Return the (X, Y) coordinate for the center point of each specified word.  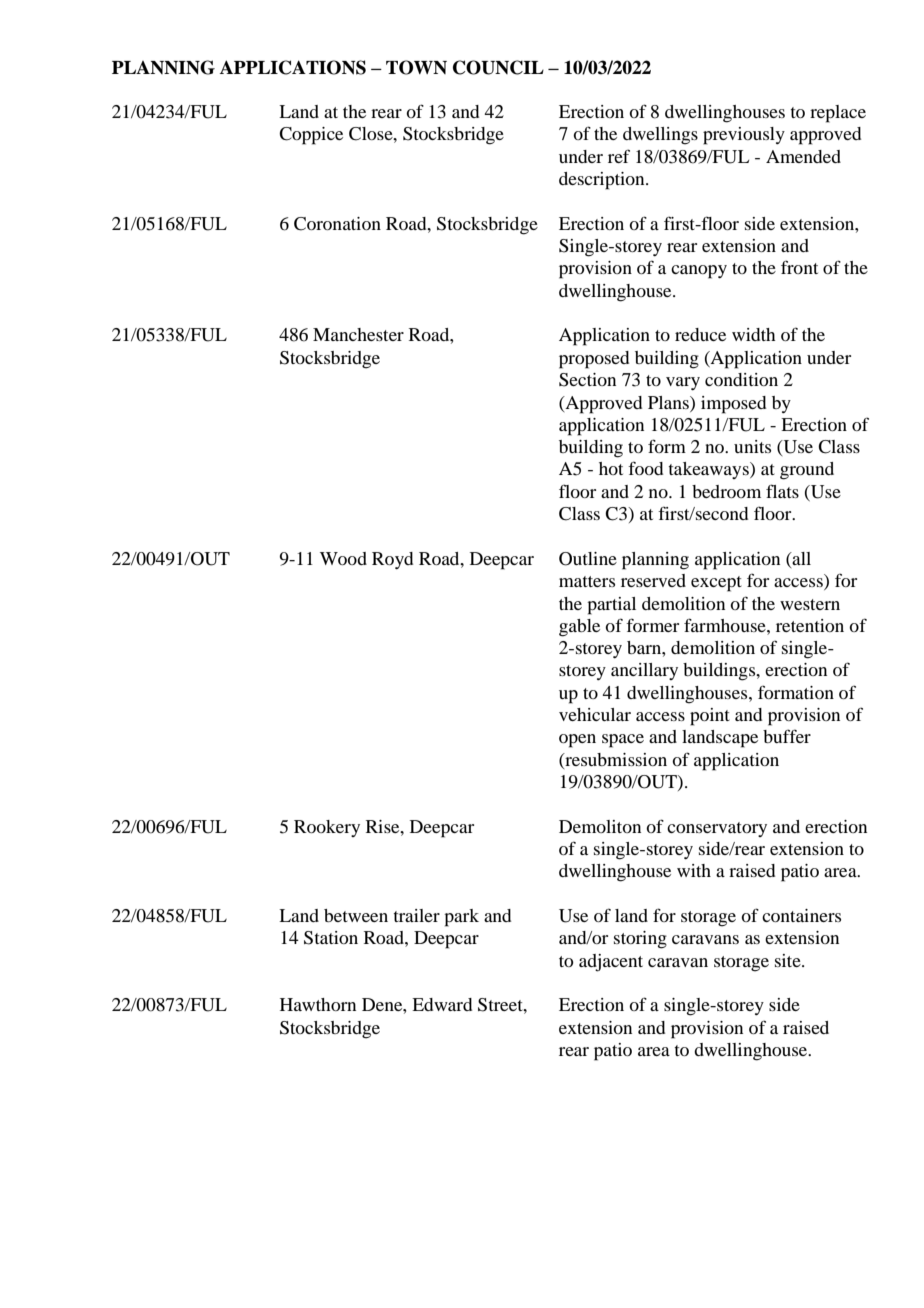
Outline (588, 559)
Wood (343, 558)
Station (331, 938)
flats (782, 491)
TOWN (416, 67)
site (789, 960)
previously (744, 136)
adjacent (611, 963)
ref (619, 156)
